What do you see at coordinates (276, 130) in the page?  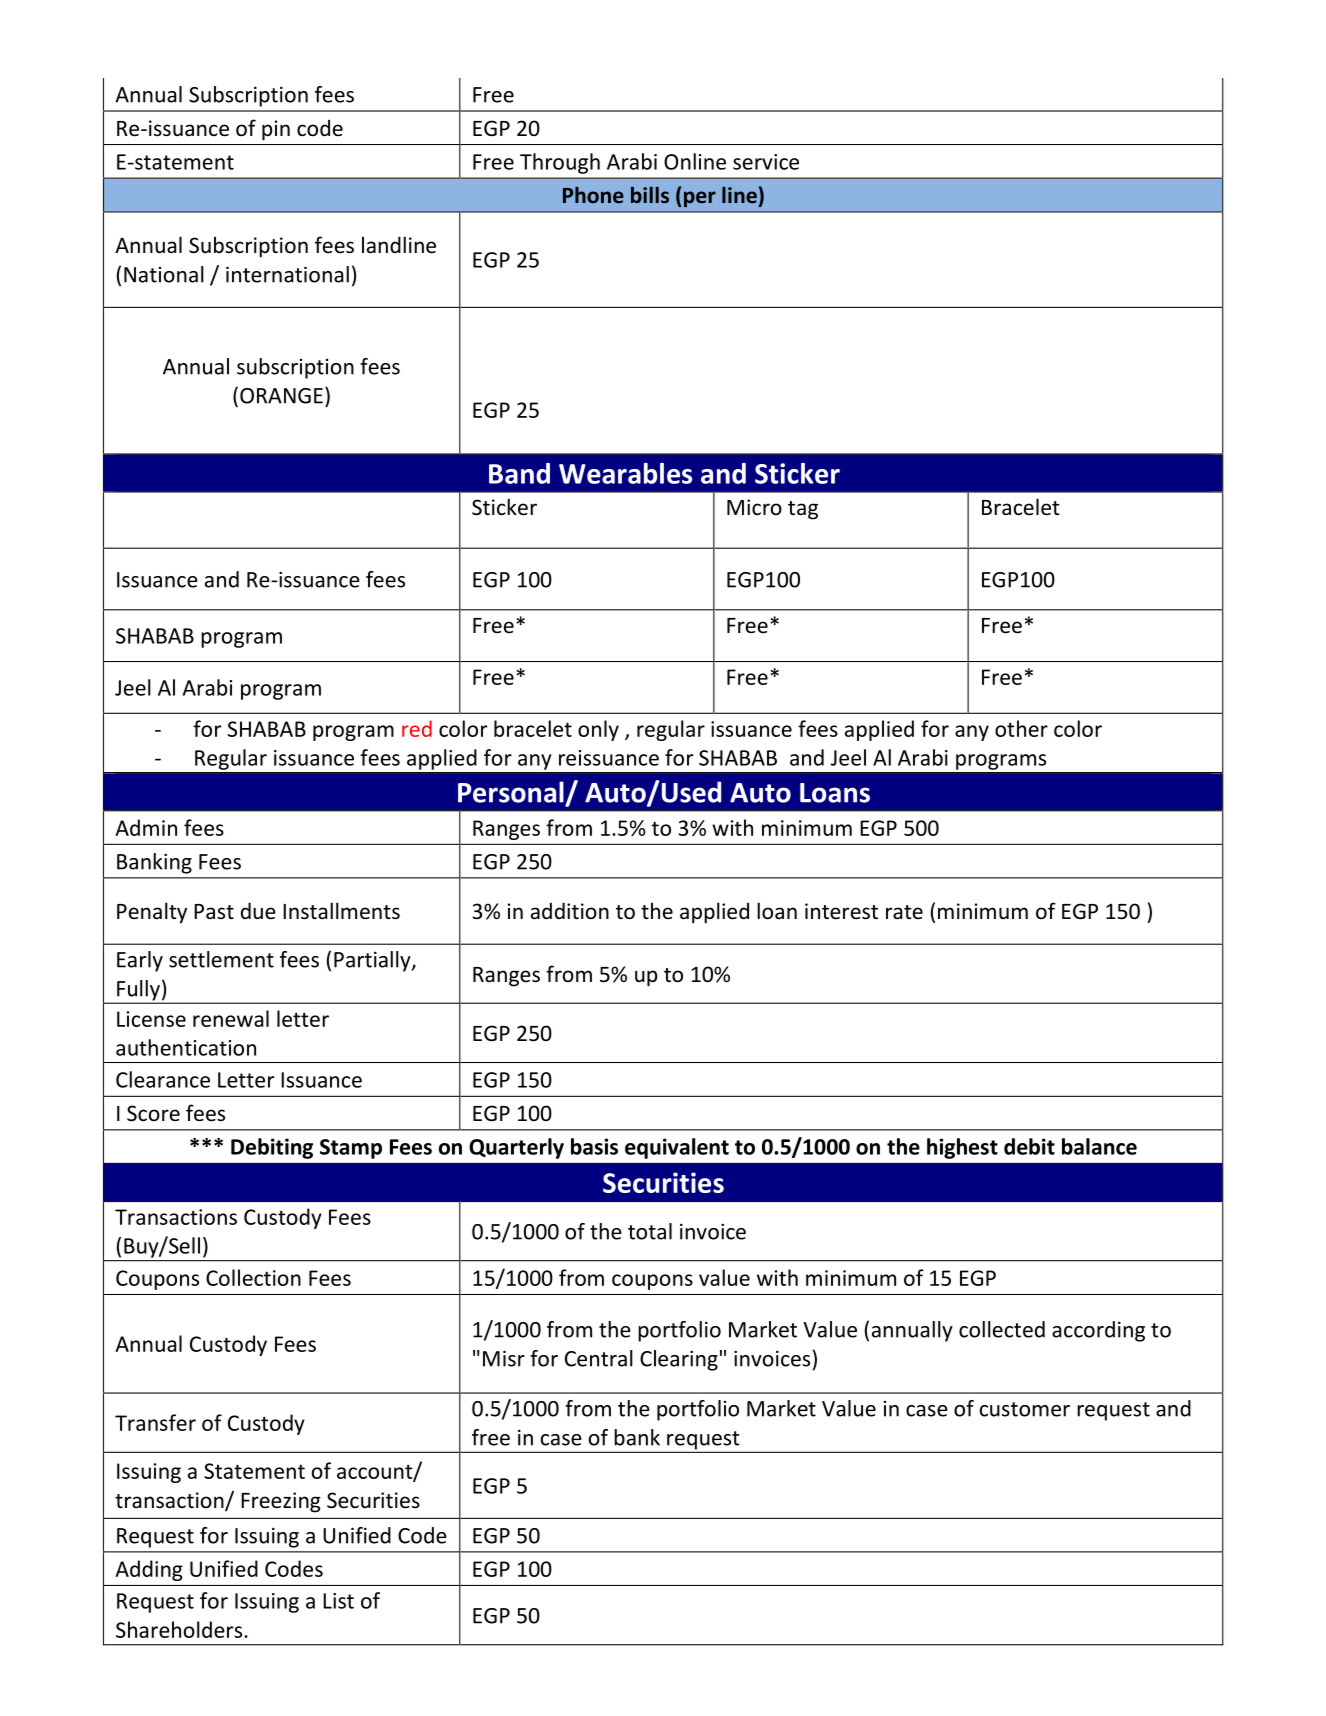 I see `pin` at bounding box center [276, 130].
